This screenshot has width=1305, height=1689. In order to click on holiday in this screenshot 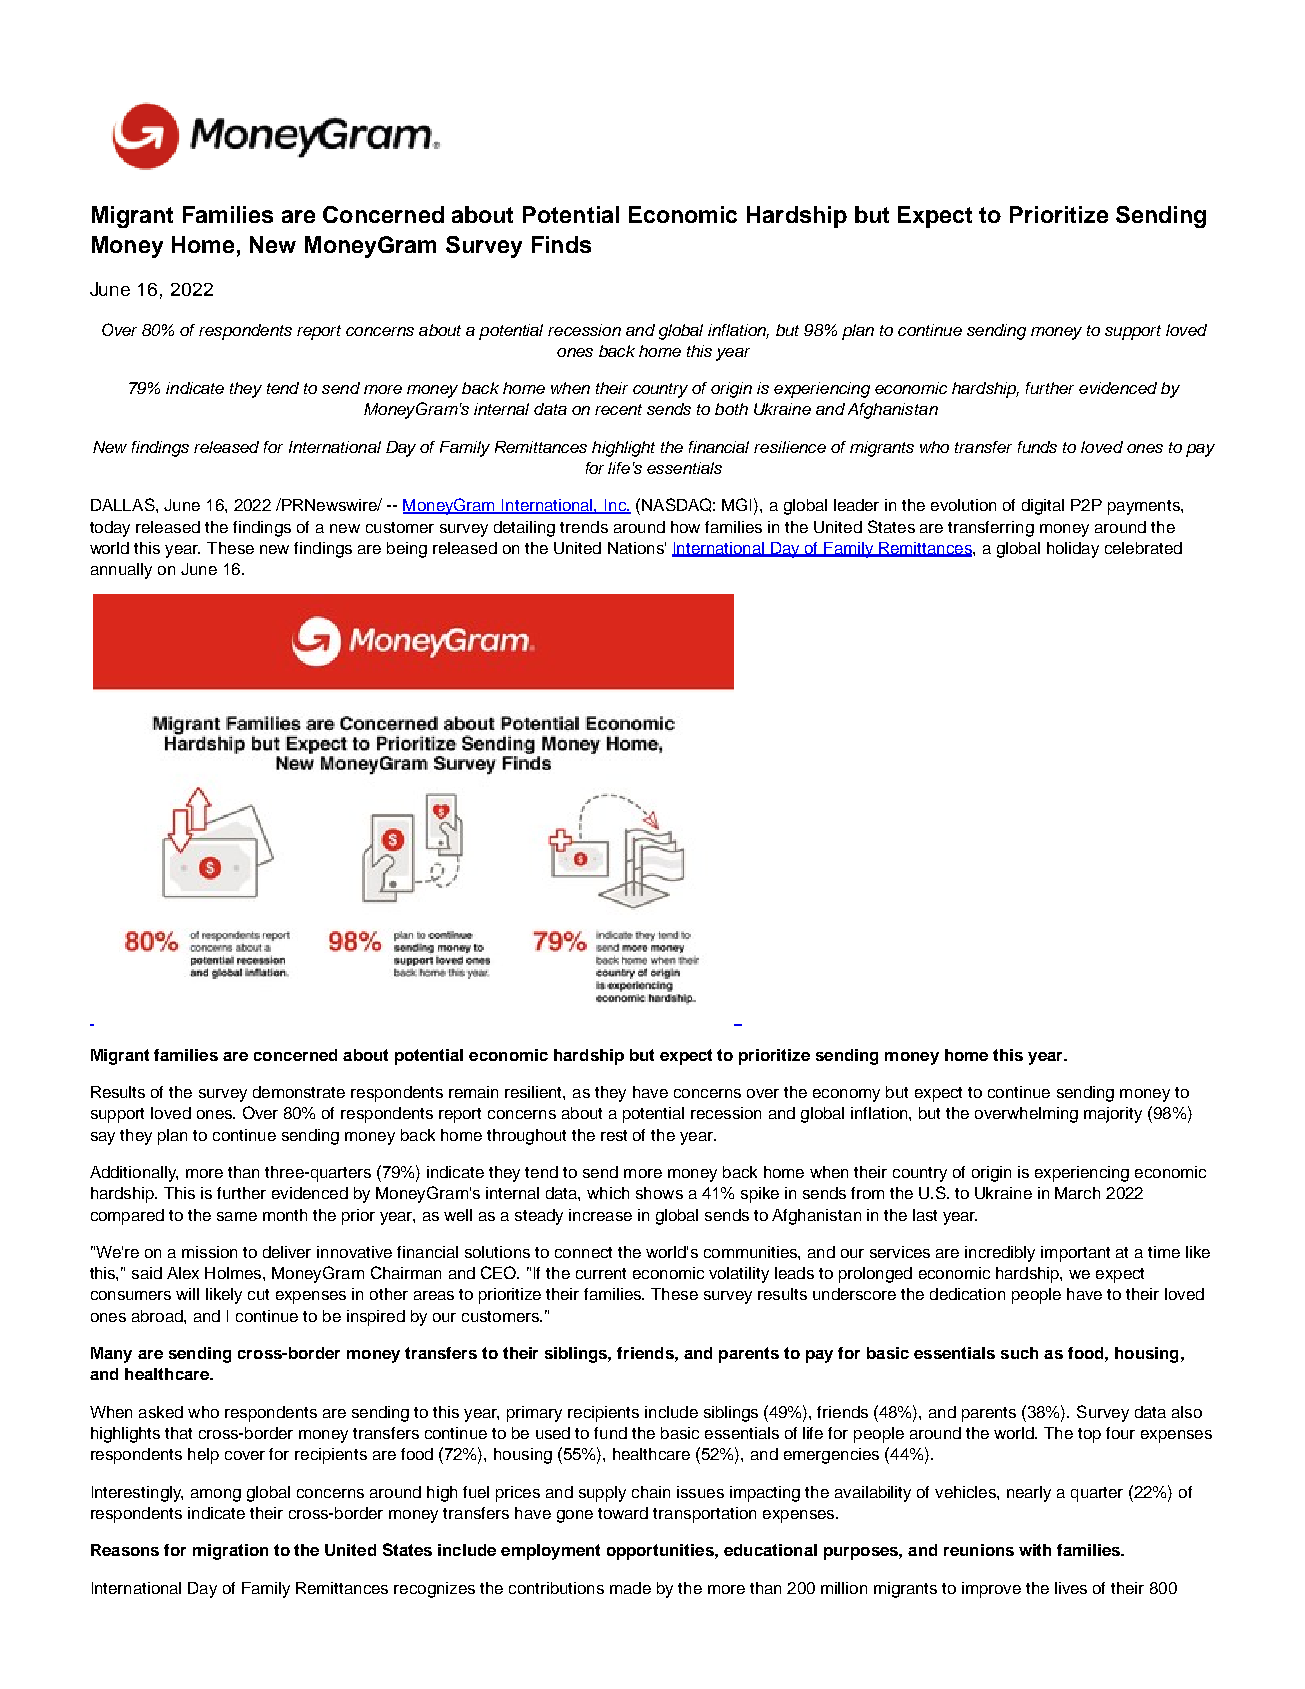, I will do `click(1073, 550)`.
